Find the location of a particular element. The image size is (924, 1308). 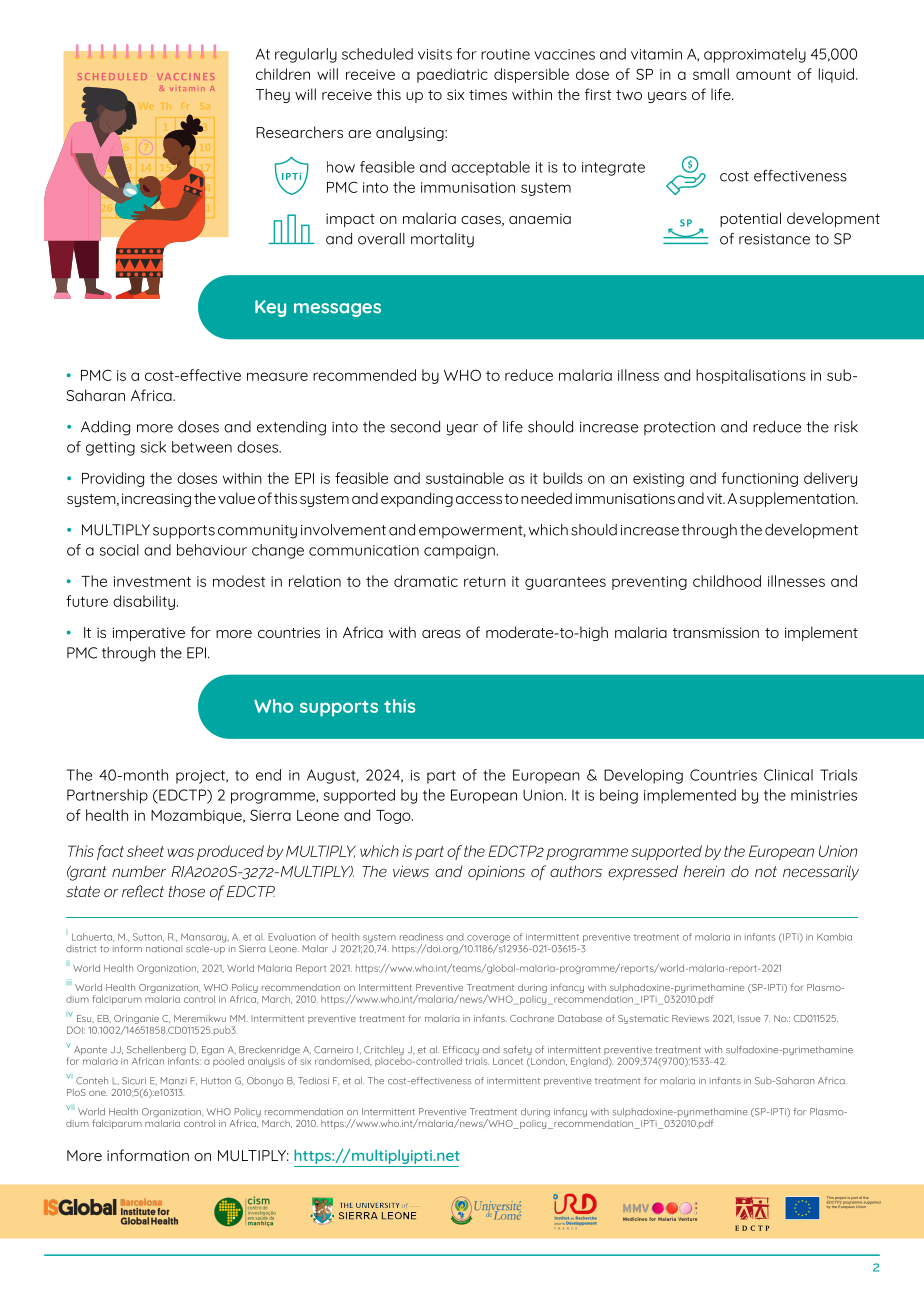

They is located at coordinates (273, 95).
